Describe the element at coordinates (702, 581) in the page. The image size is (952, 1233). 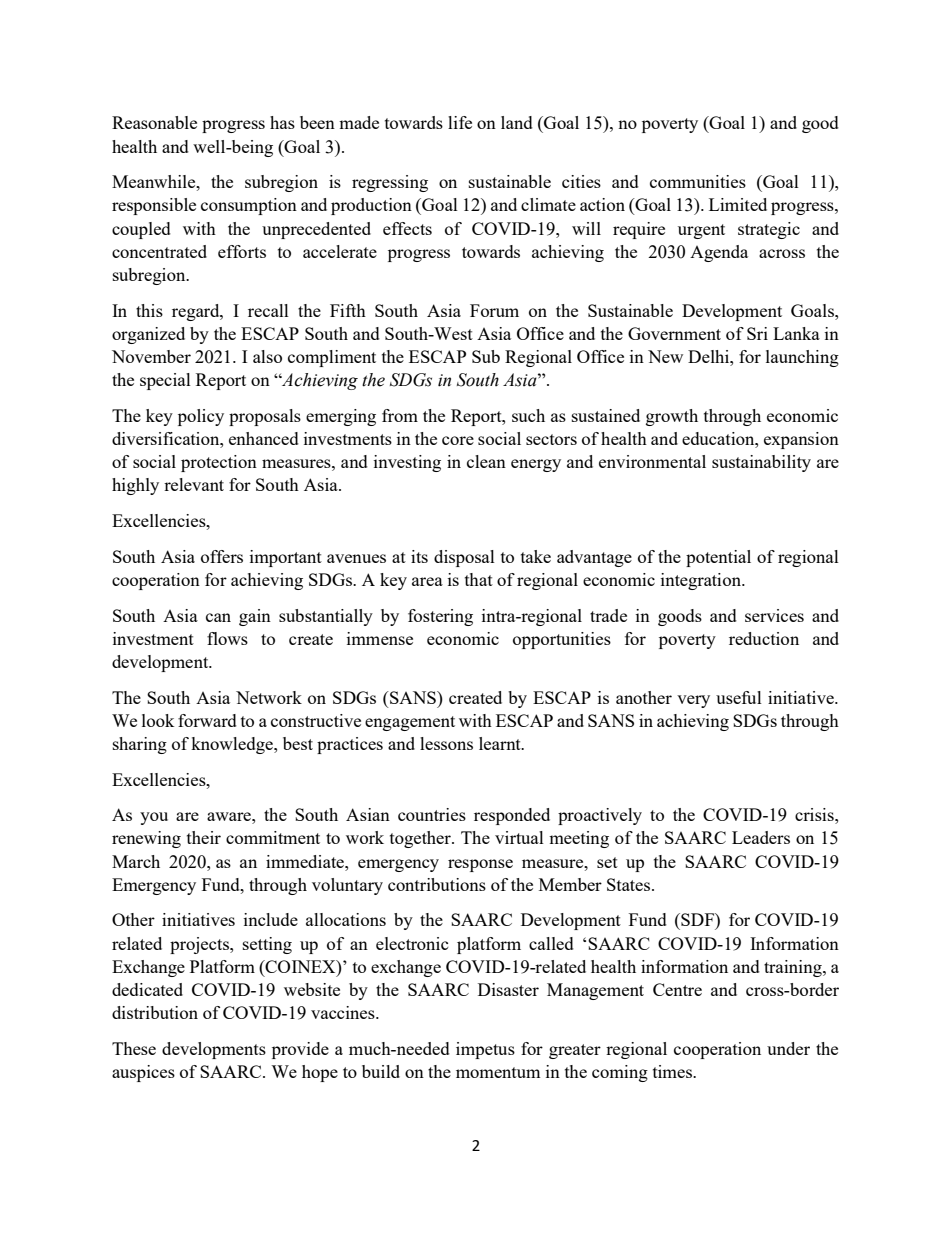
I see `integration` at that location.
